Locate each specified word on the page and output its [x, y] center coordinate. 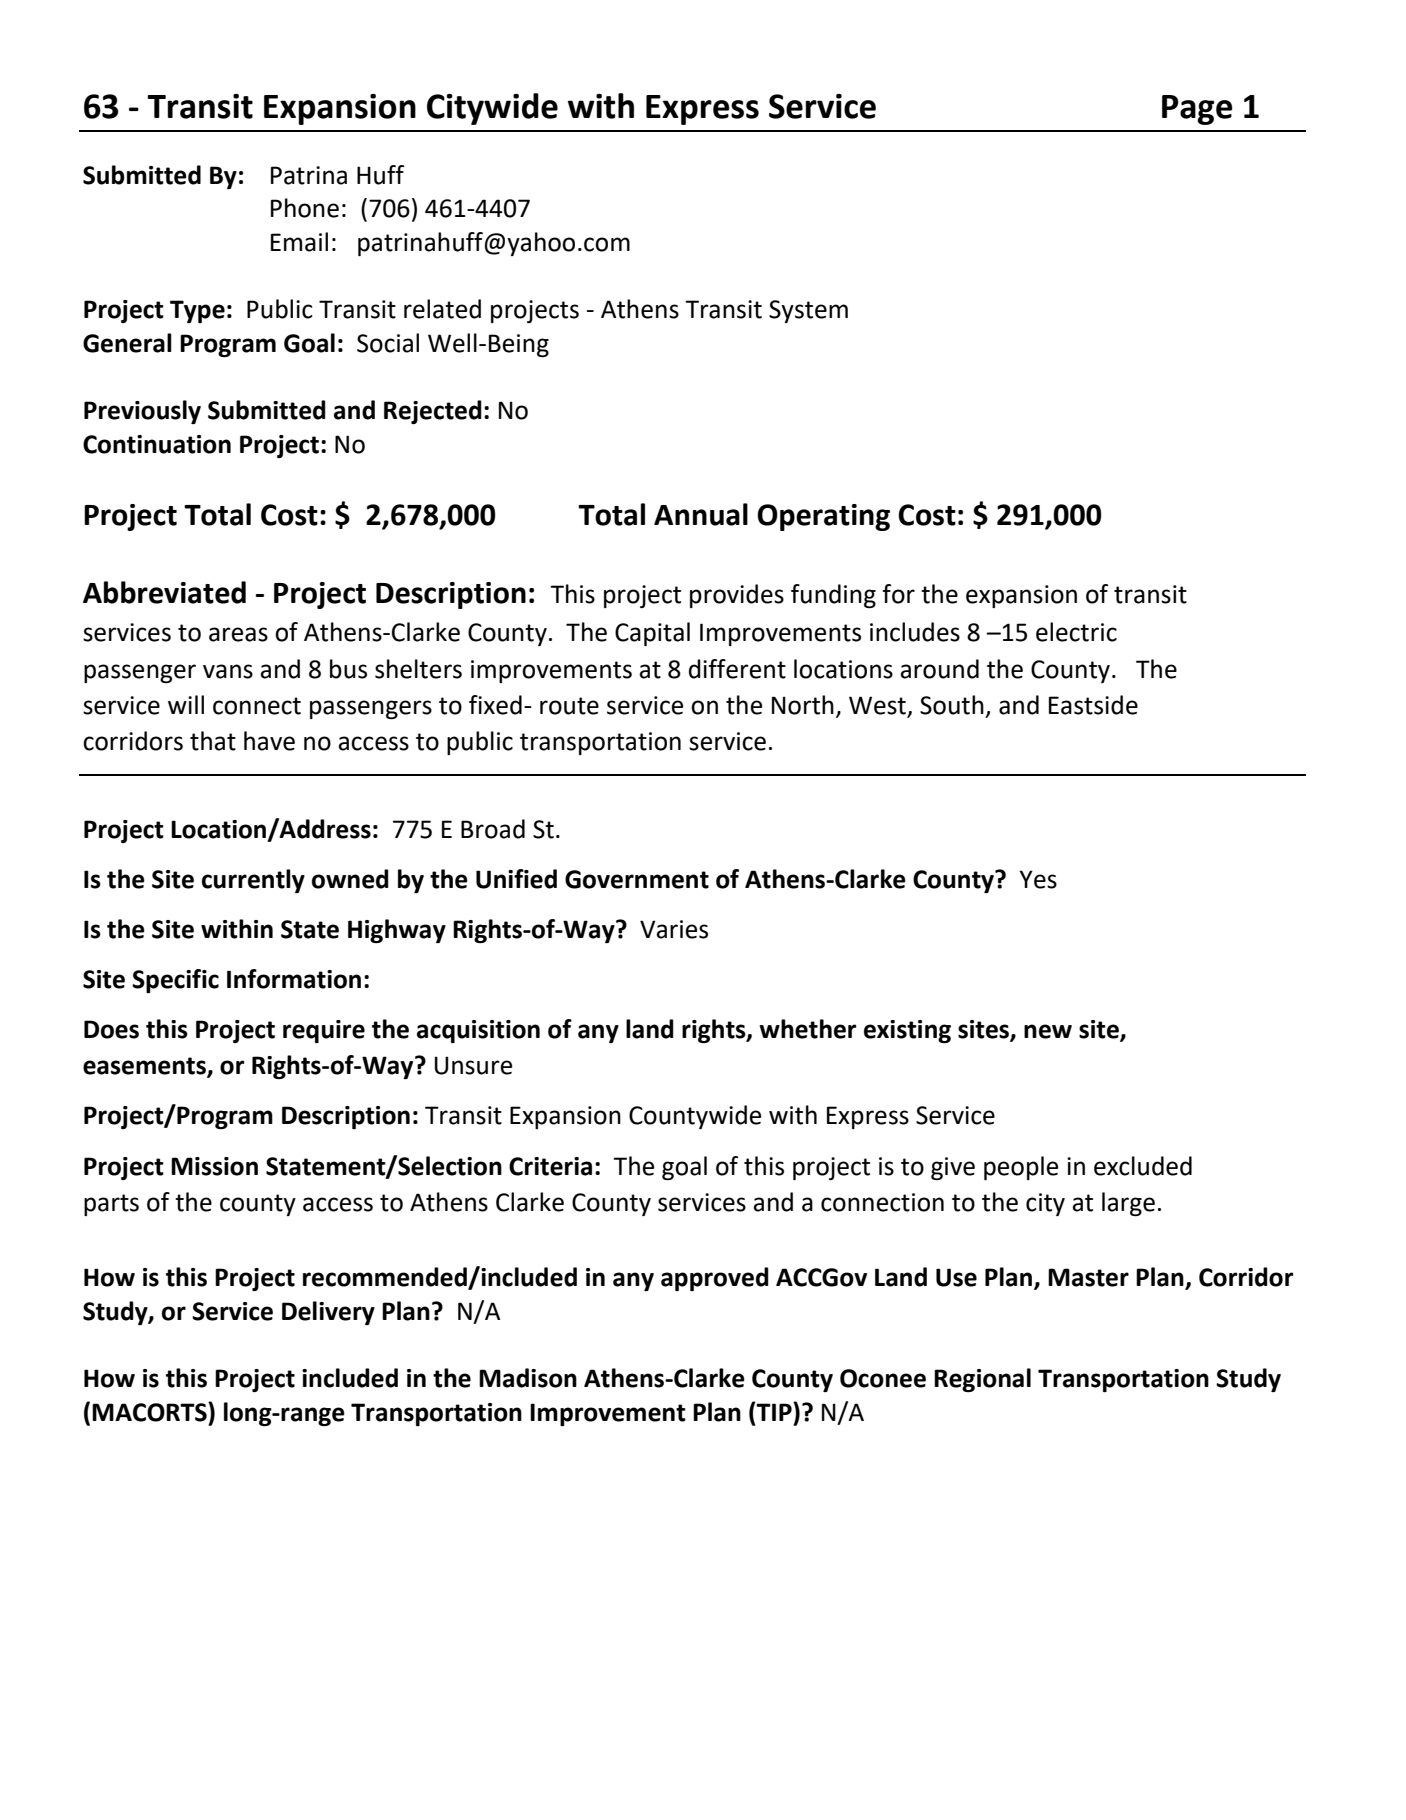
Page [1197, 110]
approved [715, 1279]
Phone [305, 208]
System [808, 311]
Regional [982, 1380]
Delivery [328, 1313]
